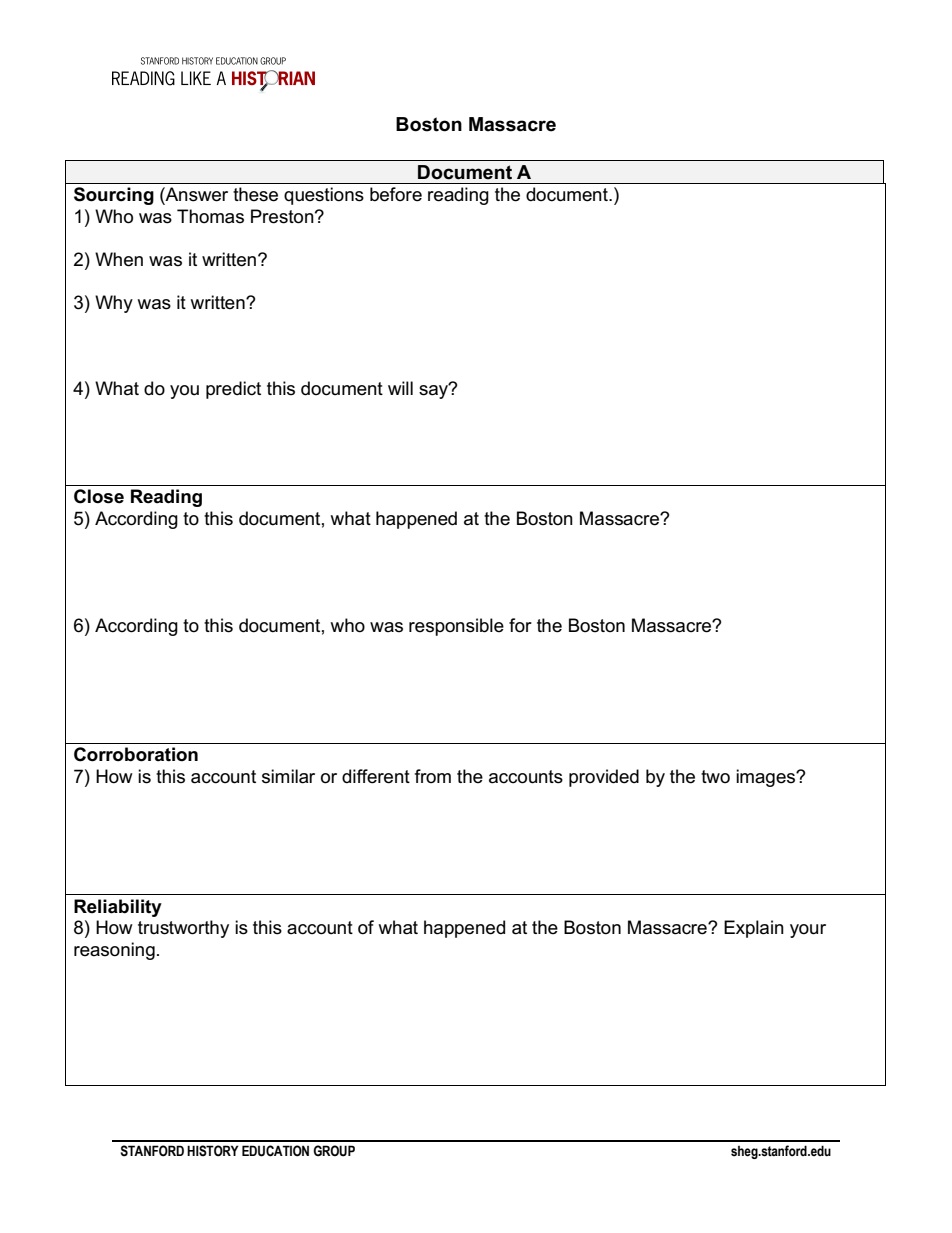 The image size is (952, 1233). Describe the element at coordinates (334, 1151) in the screenshot. I see `GROUP` at that location.
